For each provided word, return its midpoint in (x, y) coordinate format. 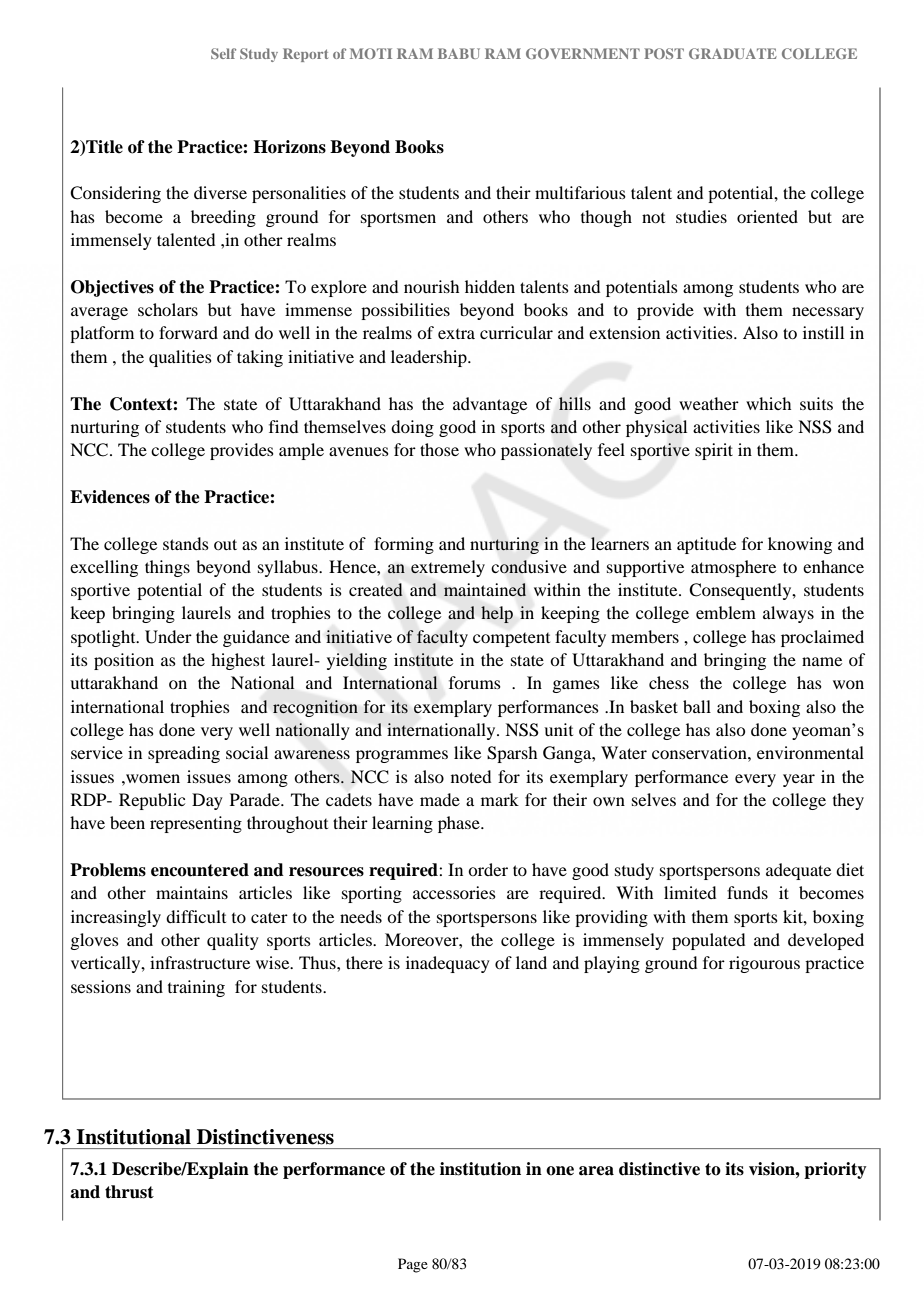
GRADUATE (733, 53)
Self (223, 53)
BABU (459, 53)
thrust (129, 1192)
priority (835, 1170)
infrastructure (200, 962)
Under (168, 637)
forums (475, 682)
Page (413, 1265)
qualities (180, 358)
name (822, 661)
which (768, 403)
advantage (490, 405)
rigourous (764, 964)
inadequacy (448, 964)
